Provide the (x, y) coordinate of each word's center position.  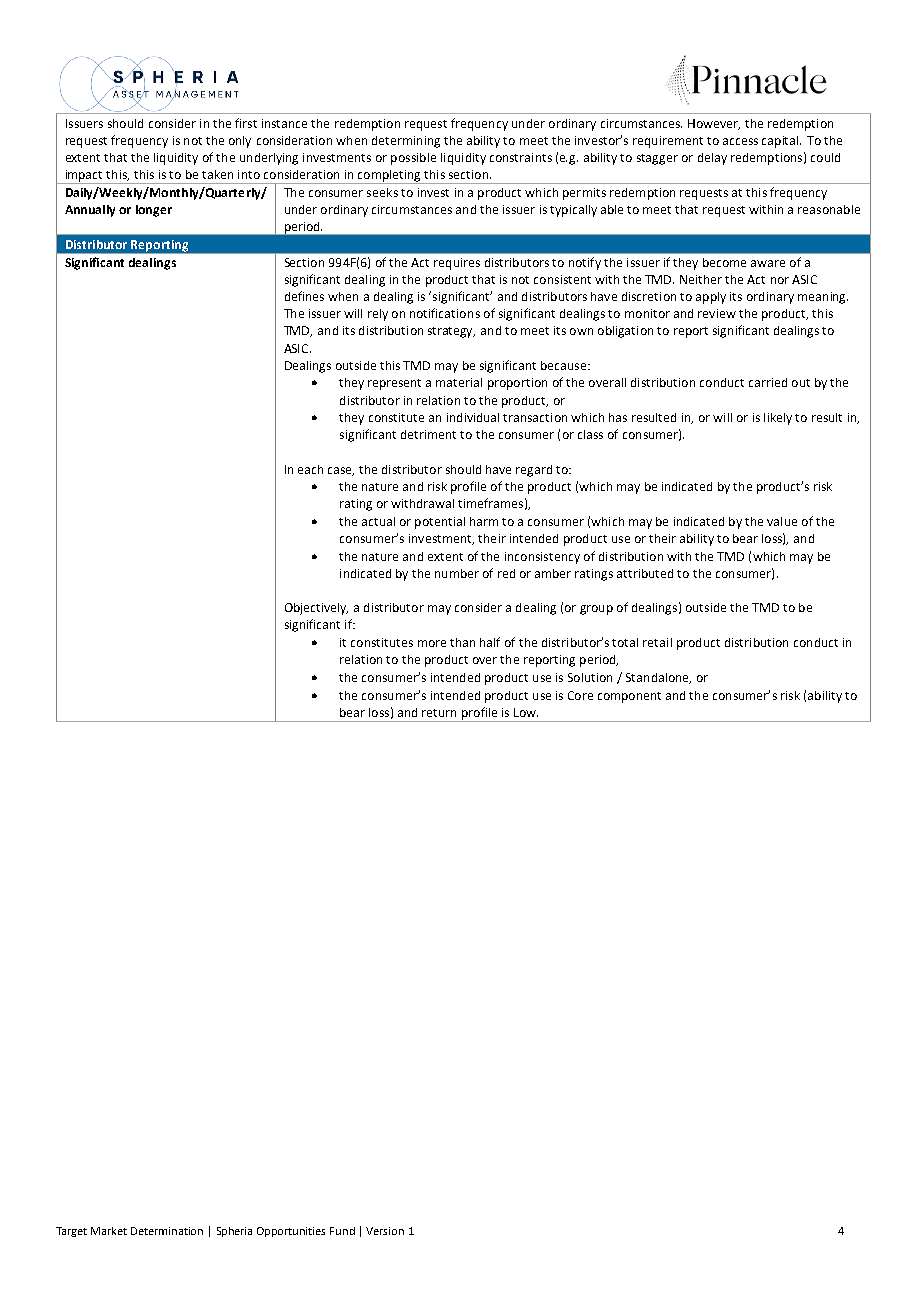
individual (473, 417)
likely (778, 419)
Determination (167, 1231)
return (439, 713)
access (740, 141)
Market (109, 1231)
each (310, 469)
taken (217, 174)
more (432, 643)
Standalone (658, 678)
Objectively (316, 609)
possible (413, 159)
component (629, 697)
